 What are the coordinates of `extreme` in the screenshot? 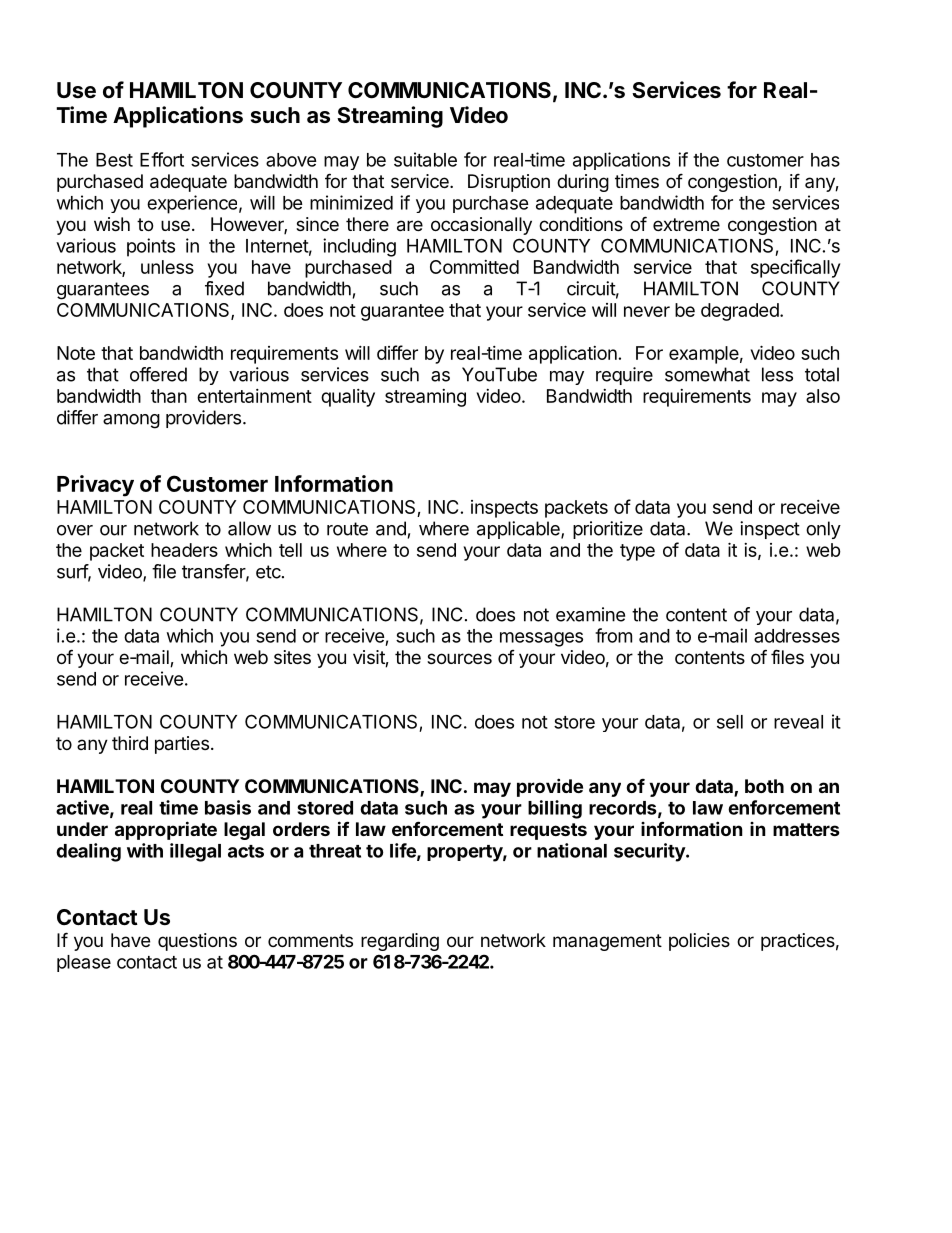 It's located at (686, 224).
